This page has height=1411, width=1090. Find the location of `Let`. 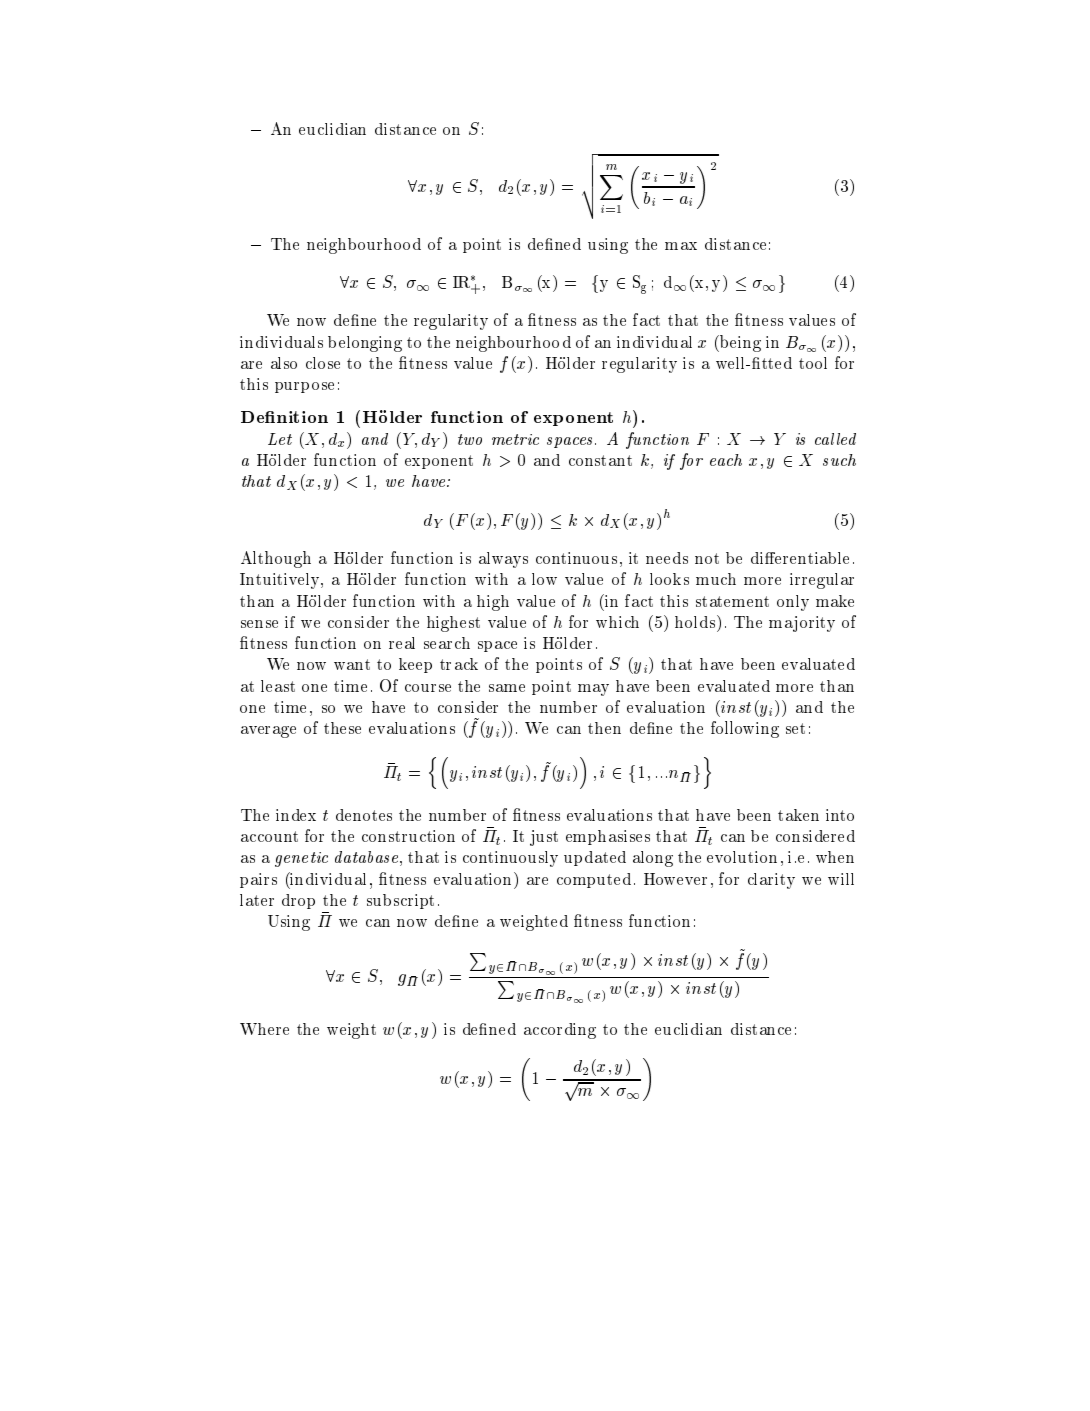

Let is located at coordinates (280, 439).
